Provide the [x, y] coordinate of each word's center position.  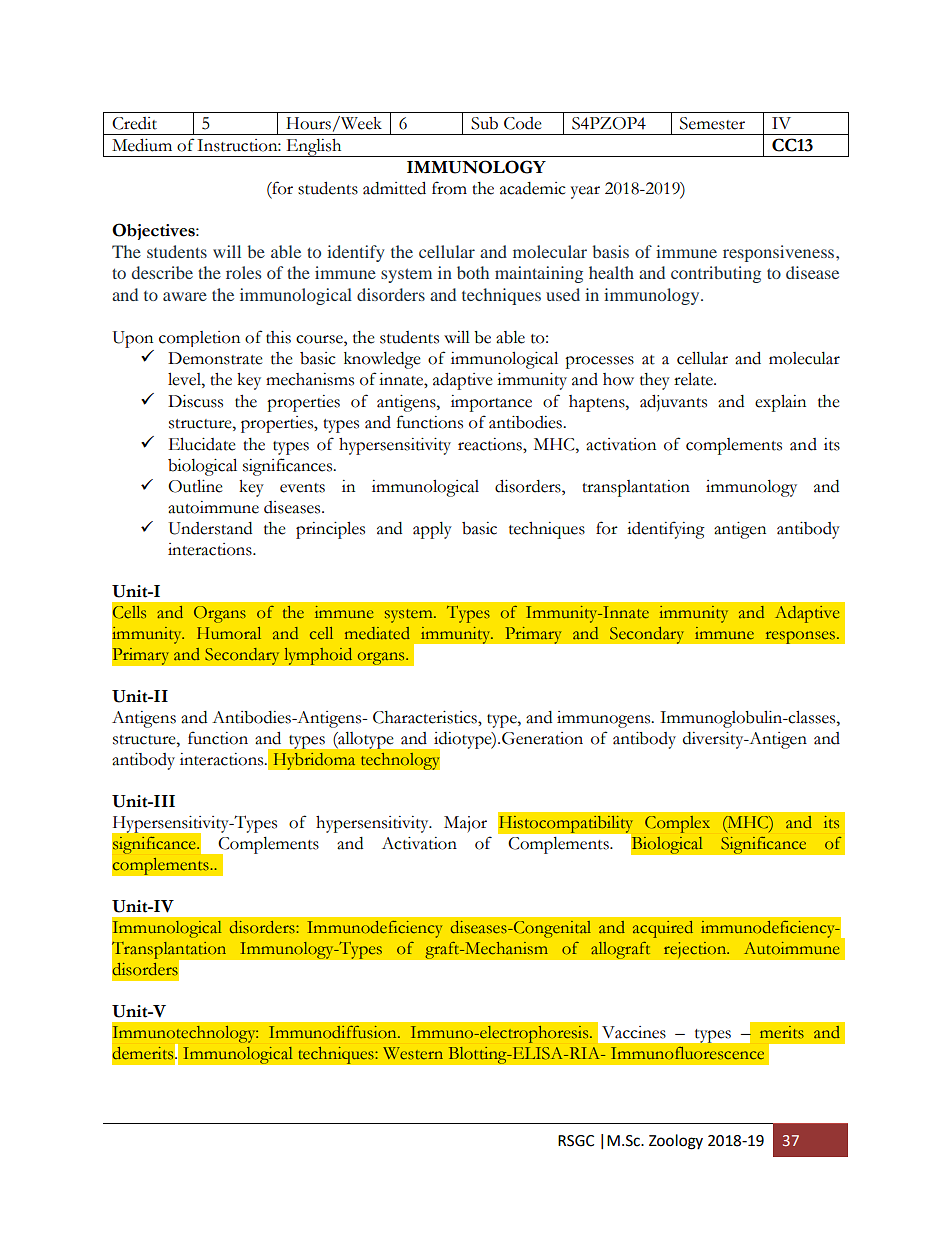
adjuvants [673, 403]
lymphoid [318, 656]
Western [413, 1053]
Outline [195, 486]
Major [465, 824]
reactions [491, 444]
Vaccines [634, 1032]
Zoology [676, 1142]
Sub [484, 123]
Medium [142, 145]
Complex [677, 824]
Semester [712, 123]
